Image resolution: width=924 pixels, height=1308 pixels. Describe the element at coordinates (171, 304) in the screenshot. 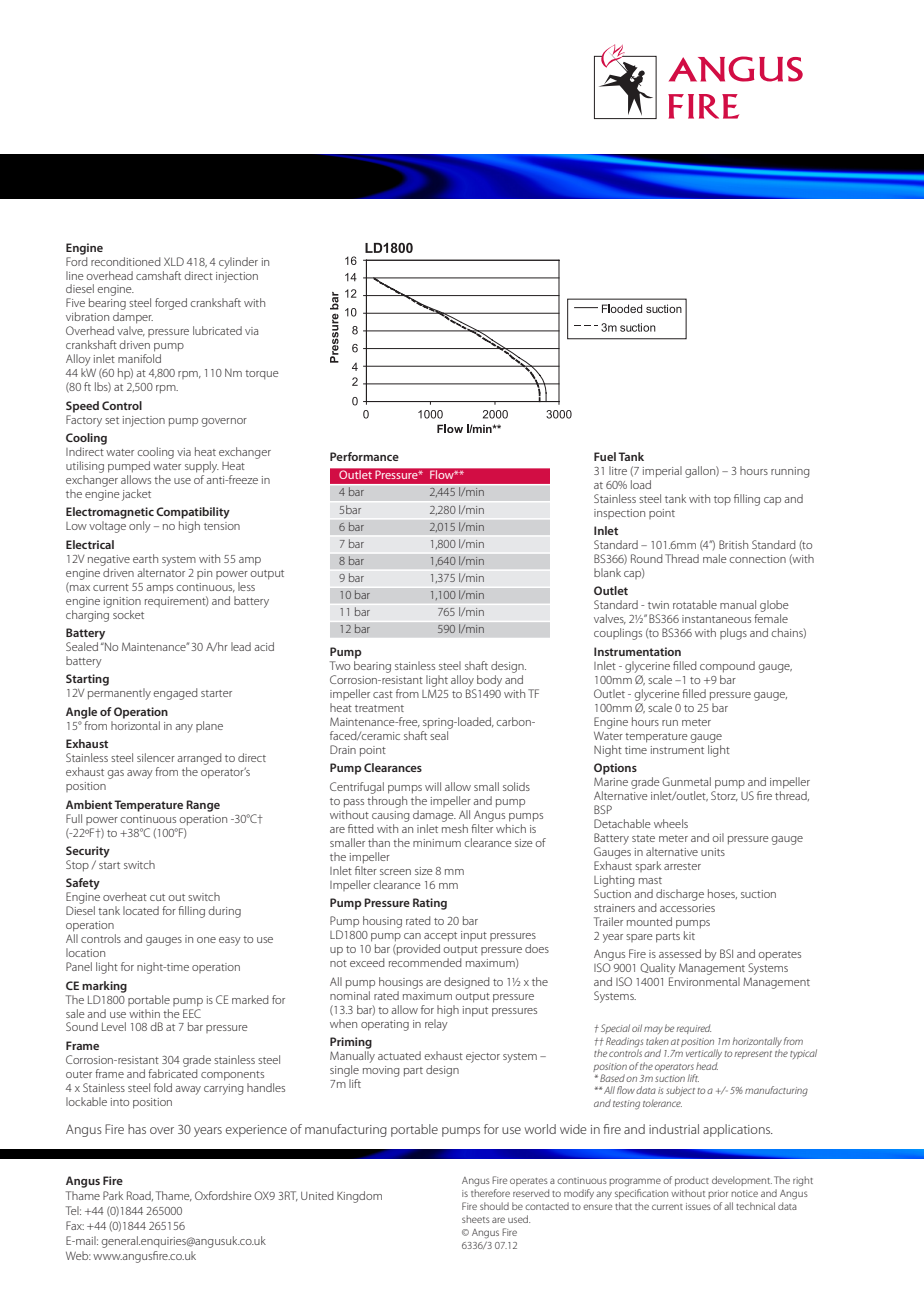

I see `forged` at that location.
